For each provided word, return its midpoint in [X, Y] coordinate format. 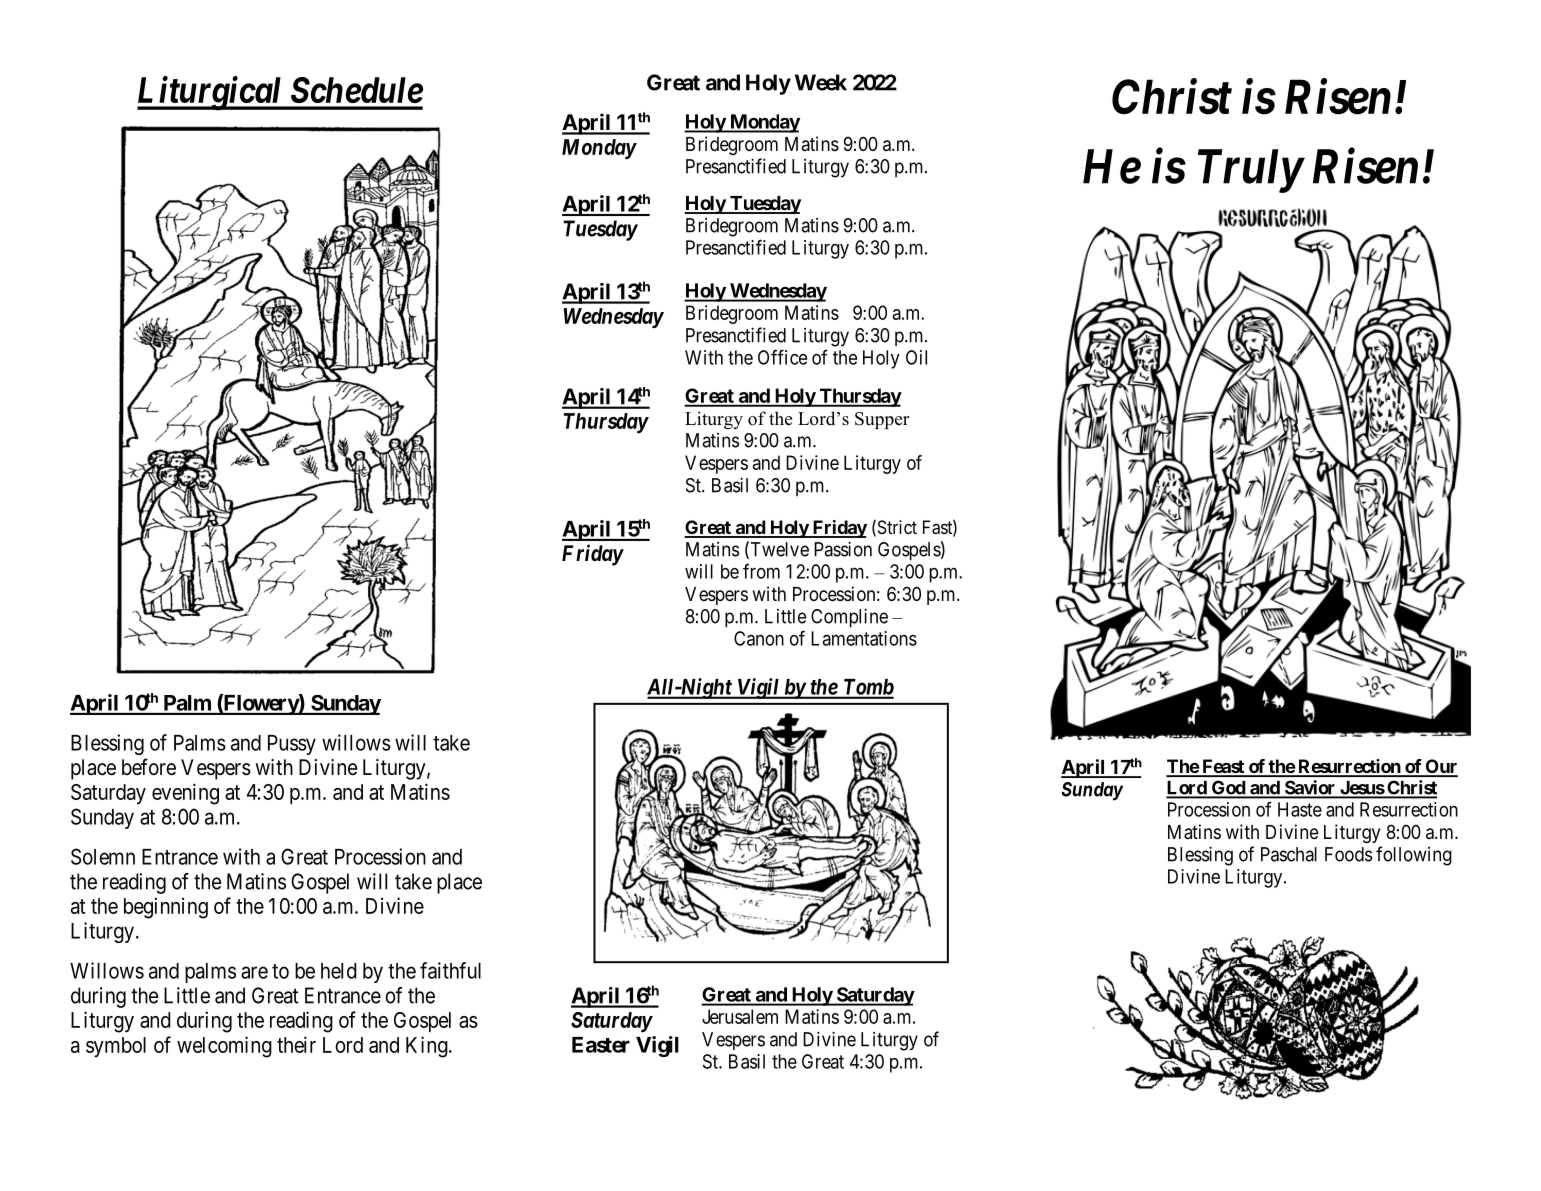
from [761, 571]
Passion [843, 549]
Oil [916, 357]
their [296, 1044]
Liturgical [211, 93]
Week [821, 82]
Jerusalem [740, 1016]
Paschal [1289, 854]
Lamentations [864, 638]
